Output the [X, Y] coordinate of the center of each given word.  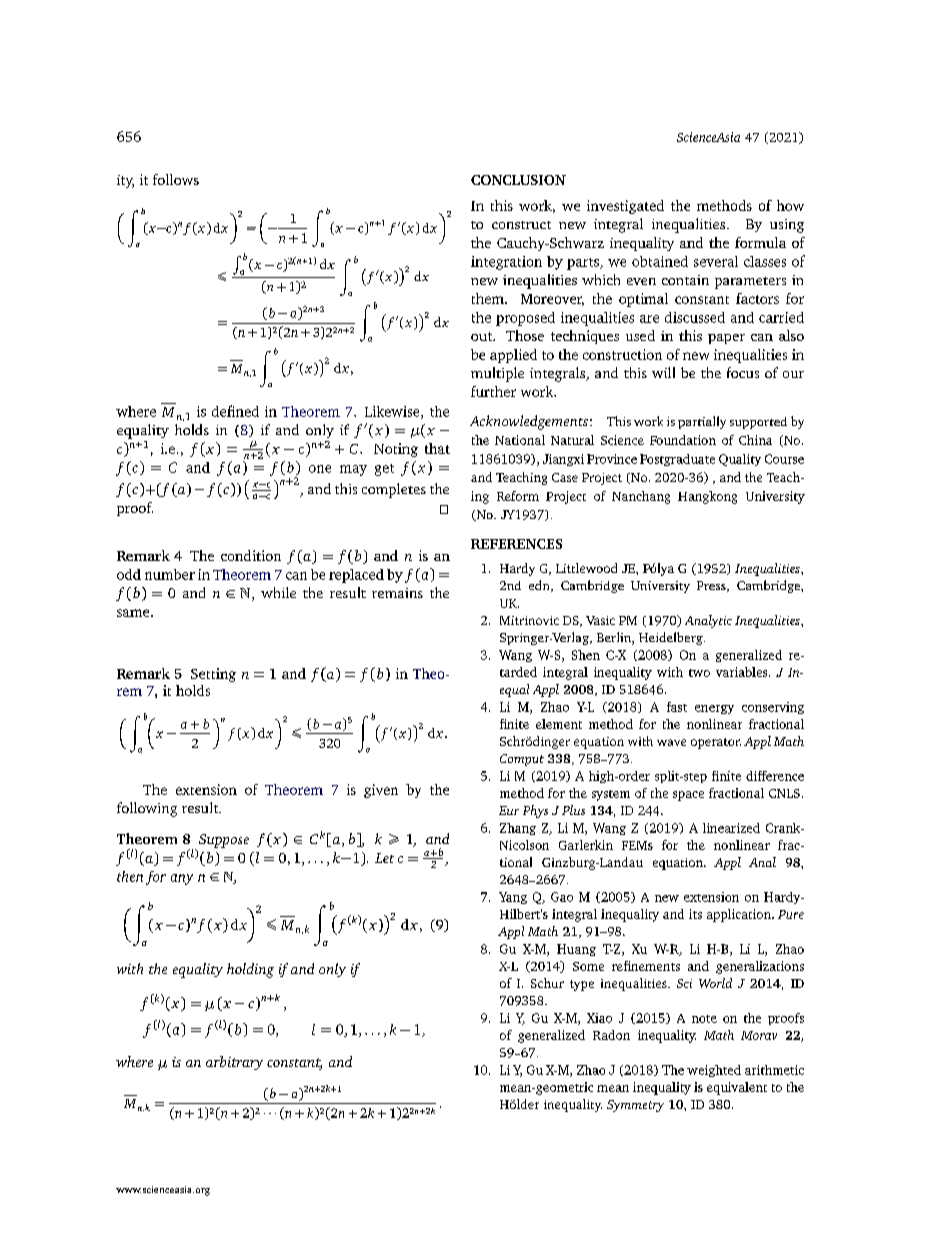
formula [760, 242]
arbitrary [234, 1063]
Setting [213, 675]
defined [235, 411]
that [437, 448]
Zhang [518, 829]
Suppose [224, 841]
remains [397, 593]
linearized [731, 828]
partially [702, 422]
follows [176, 179]
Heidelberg [672, 638]
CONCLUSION [518, 180]
